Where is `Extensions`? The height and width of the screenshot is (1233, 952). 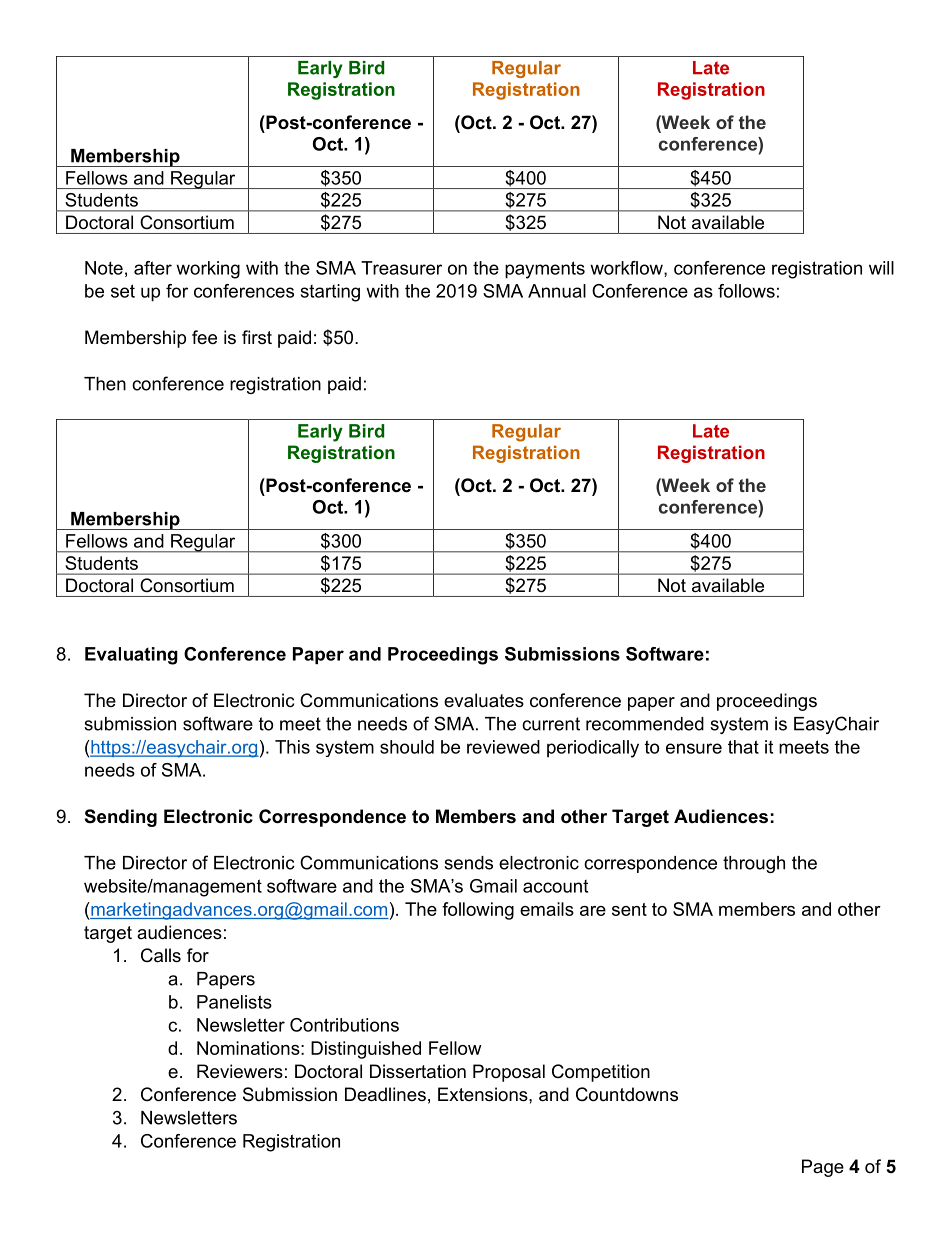 Extensions is located at coordinates (484, 1094).
